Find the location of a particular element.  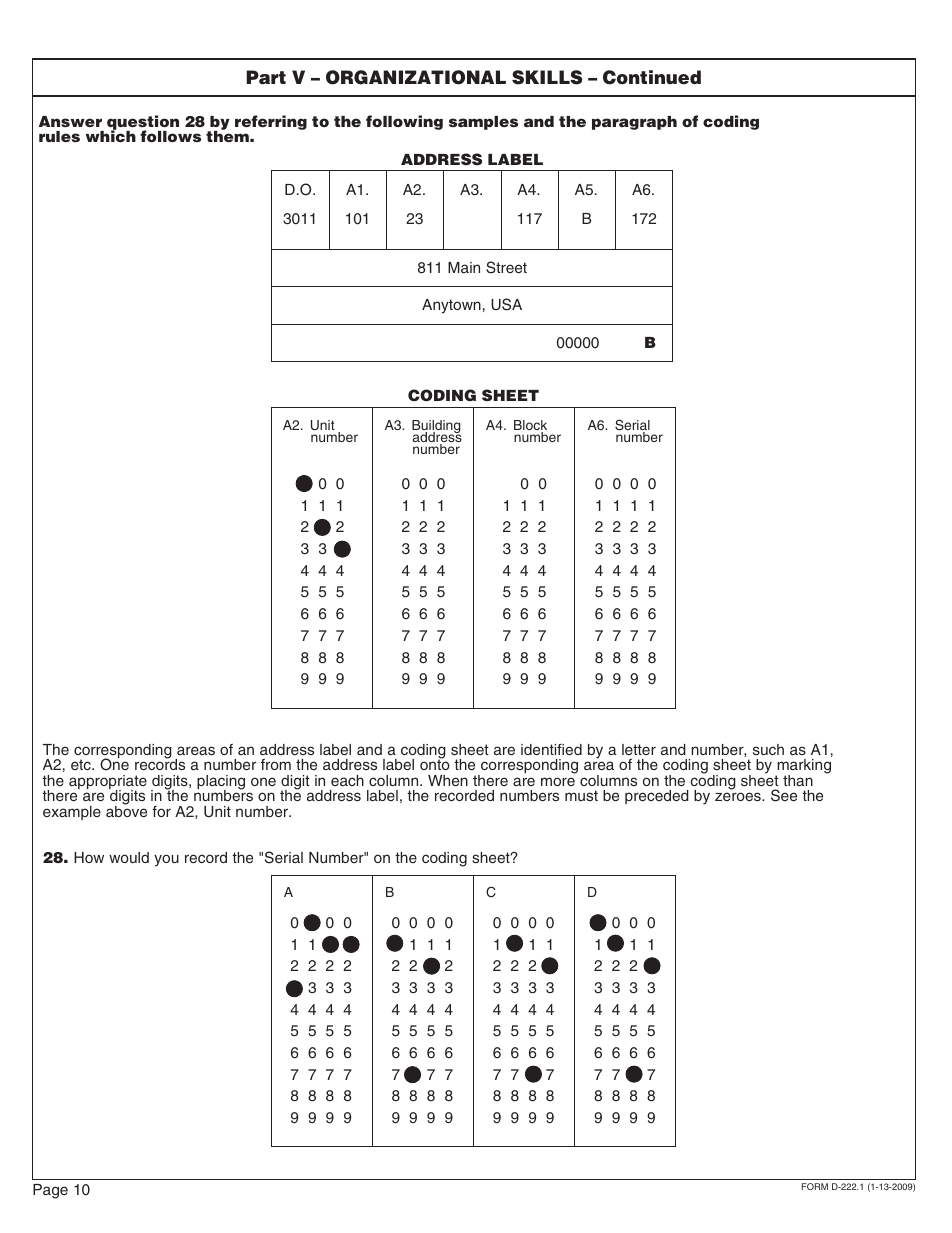

Continued is located at coordinates (652, 77).
